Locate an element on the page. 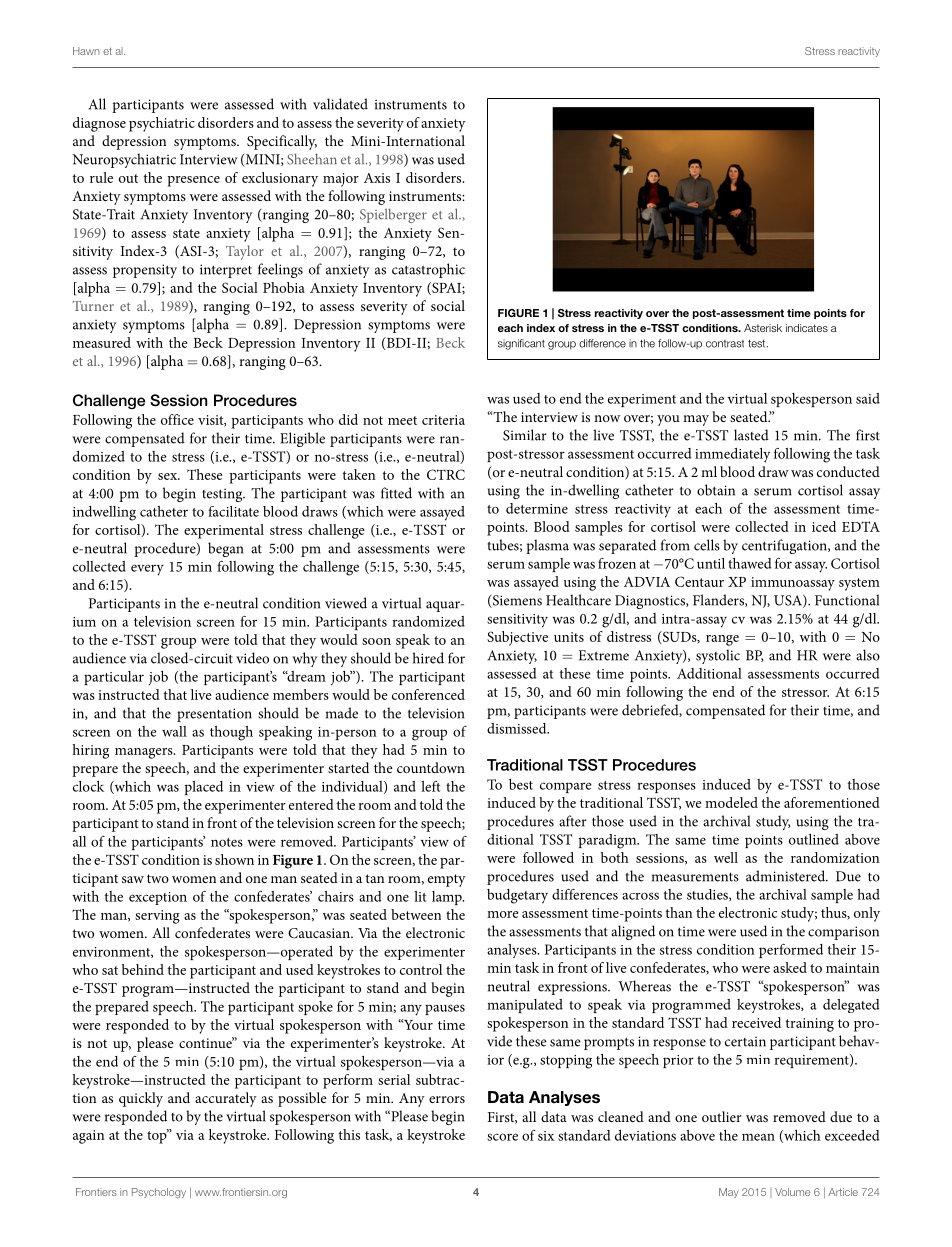  dismissed is located at coordinates (518, 728).
